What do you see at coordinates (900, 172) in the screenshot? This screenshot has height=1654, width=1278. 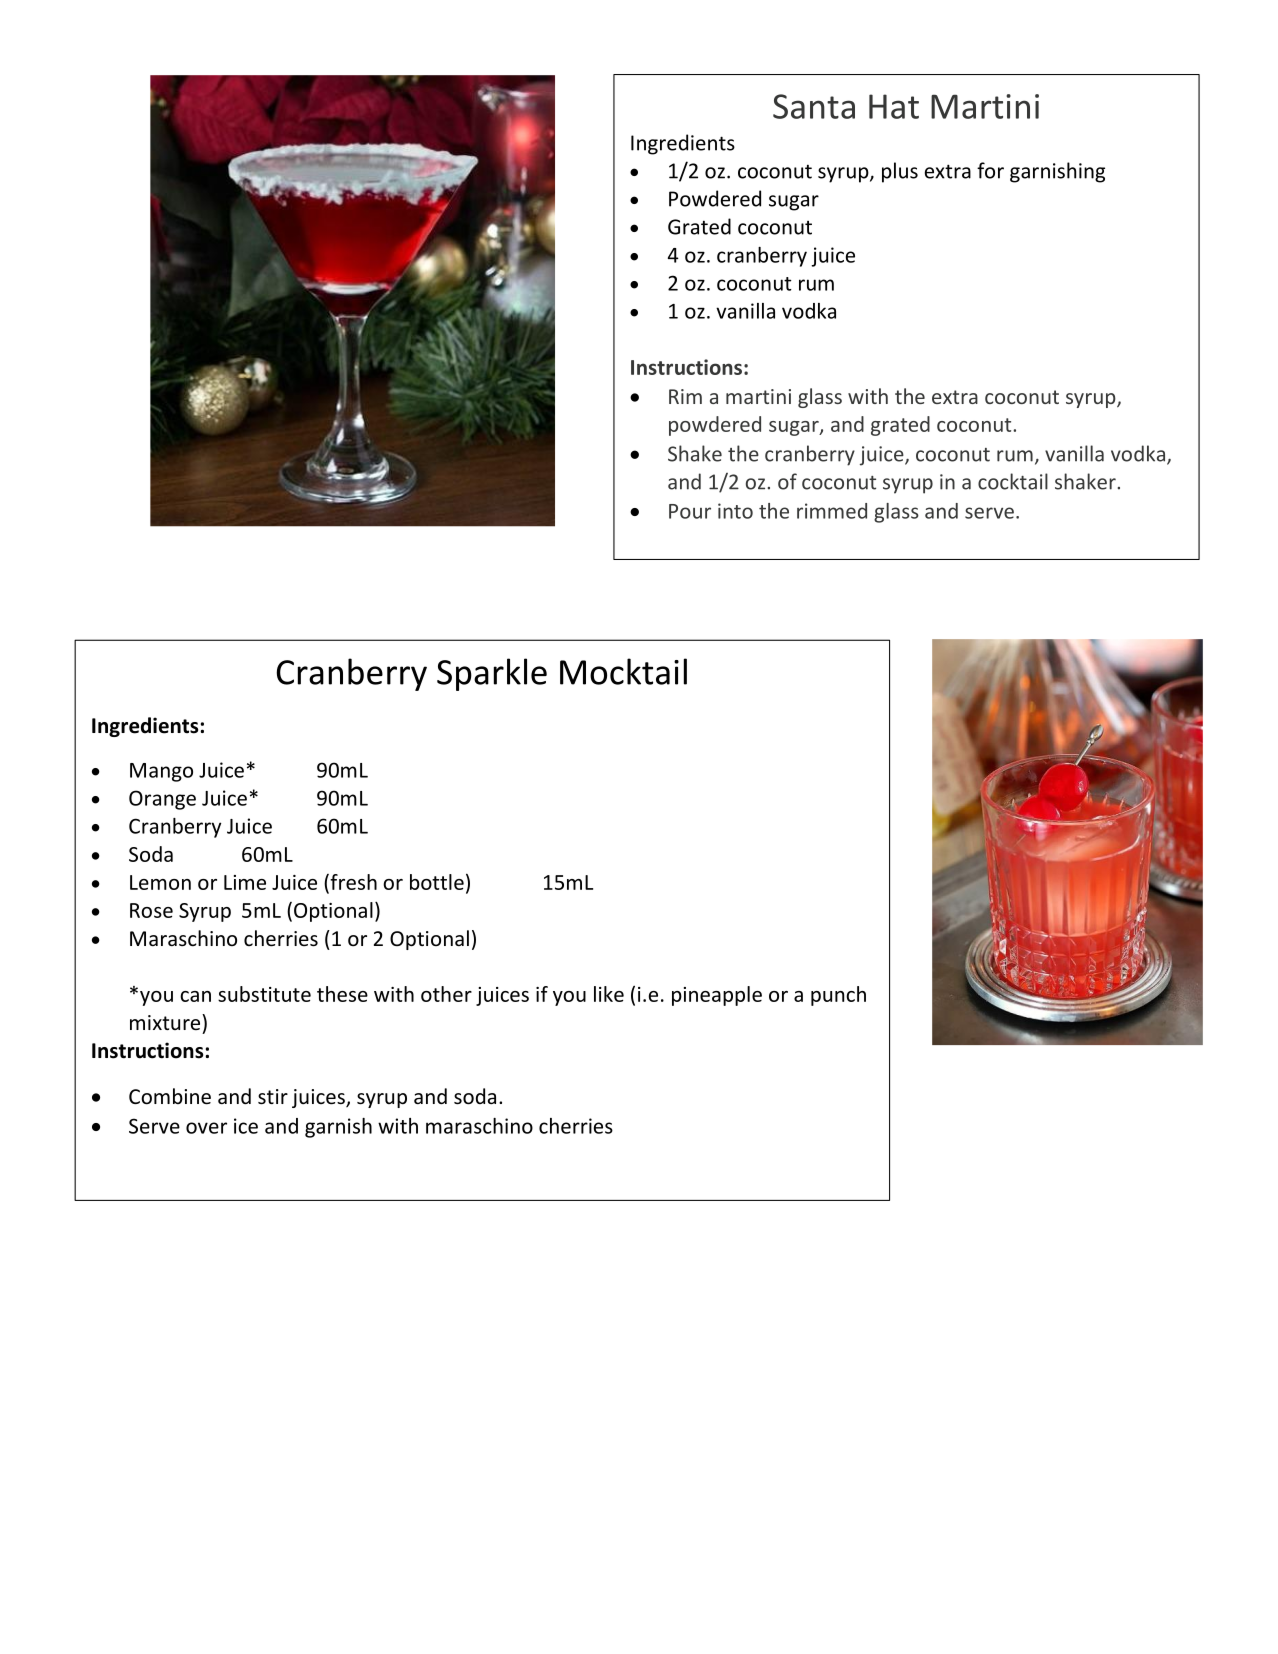 I see `plus` at bounding box center [900, 172].
